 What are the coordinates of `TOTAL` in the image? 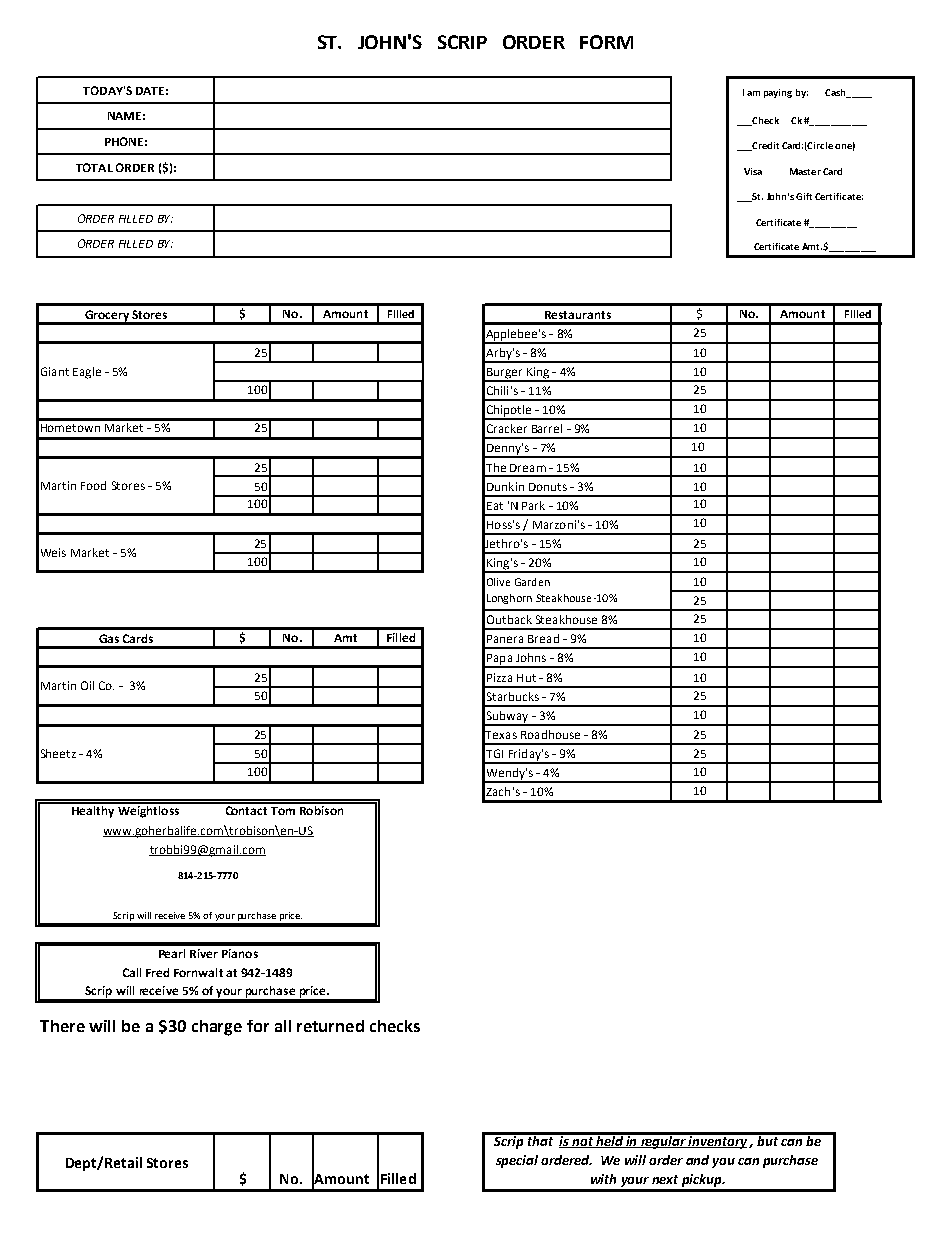 It's located at (94, 167).
